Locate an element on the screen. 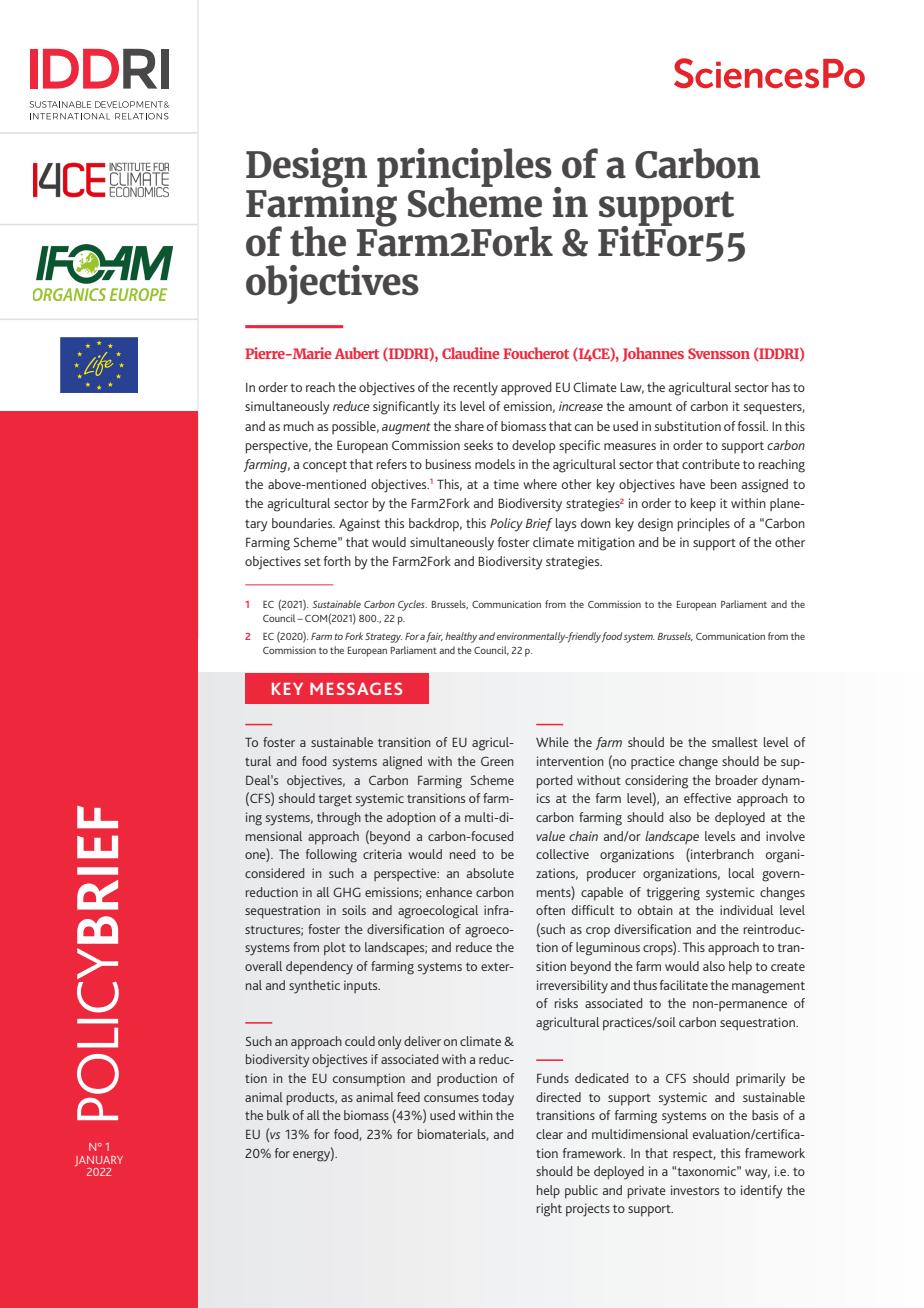  JANUARY is located at coordinates (99, 1161).
